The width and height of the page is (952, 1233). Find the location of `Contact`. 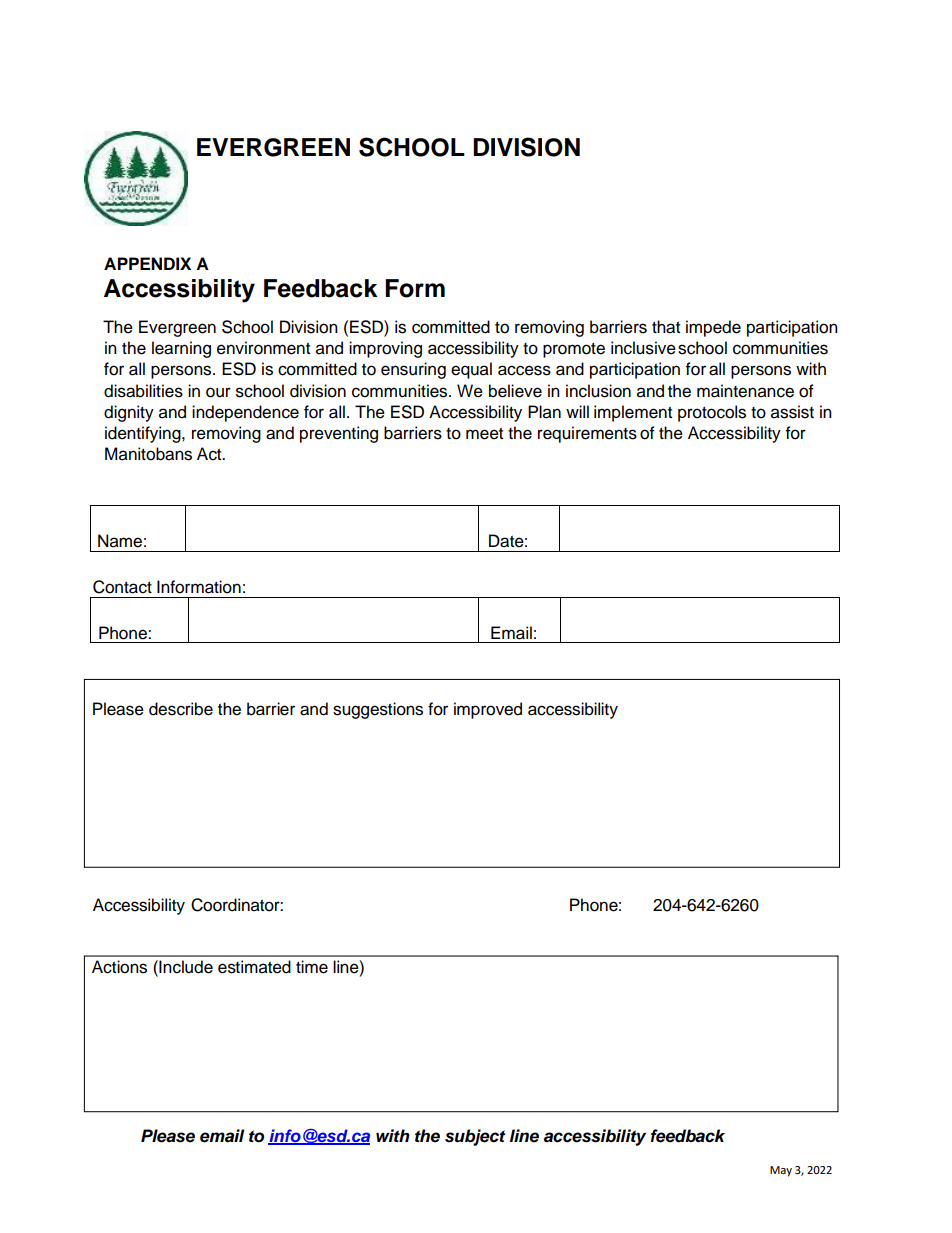

Contact is located at coordinates (122, 587).
